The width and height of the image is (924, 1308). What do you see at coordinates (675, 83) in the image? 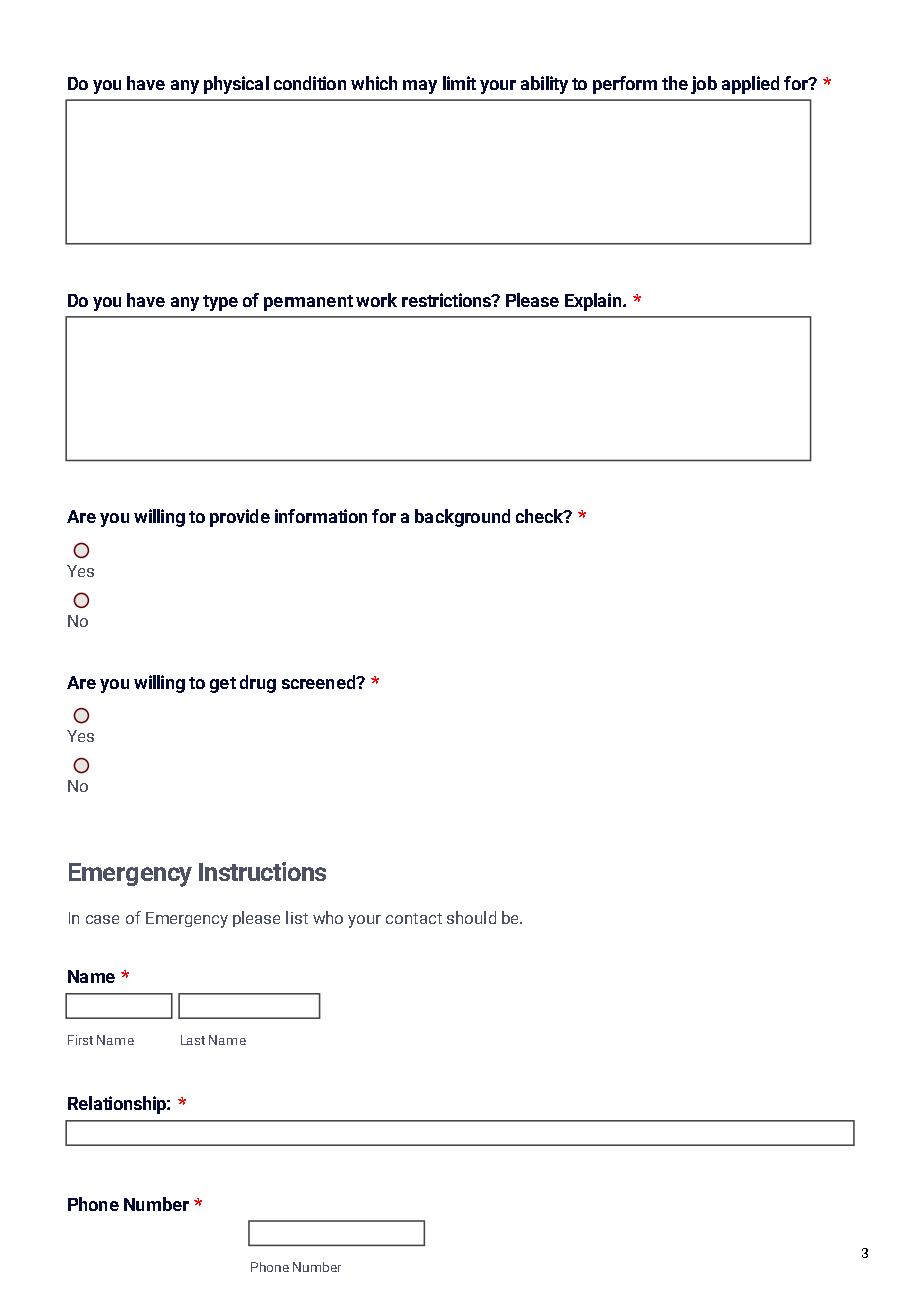
I see `the` at bounding box center [675, 83].
